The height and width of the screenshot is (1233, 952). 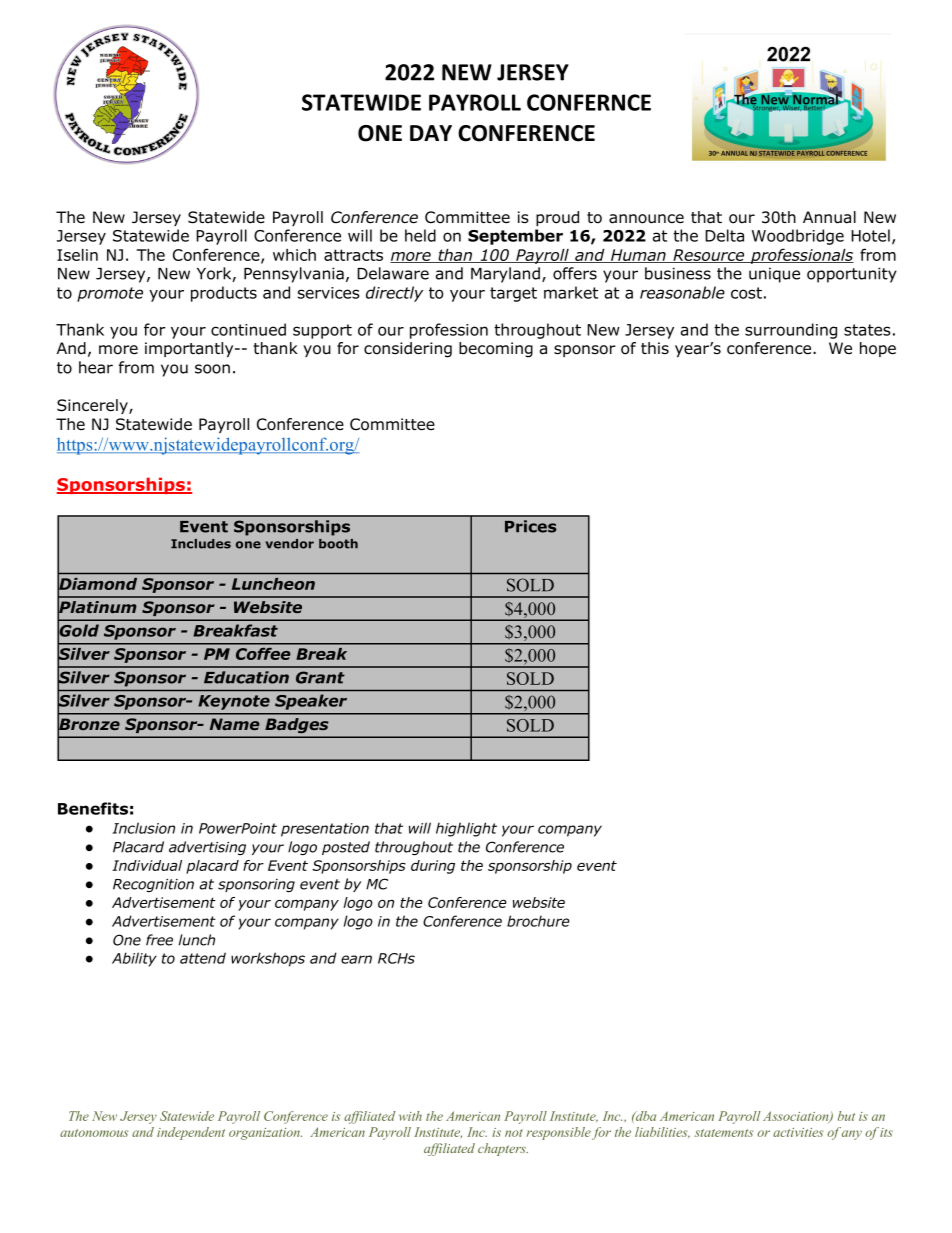 I want to click on Includes, so click(x=201, y=544).
